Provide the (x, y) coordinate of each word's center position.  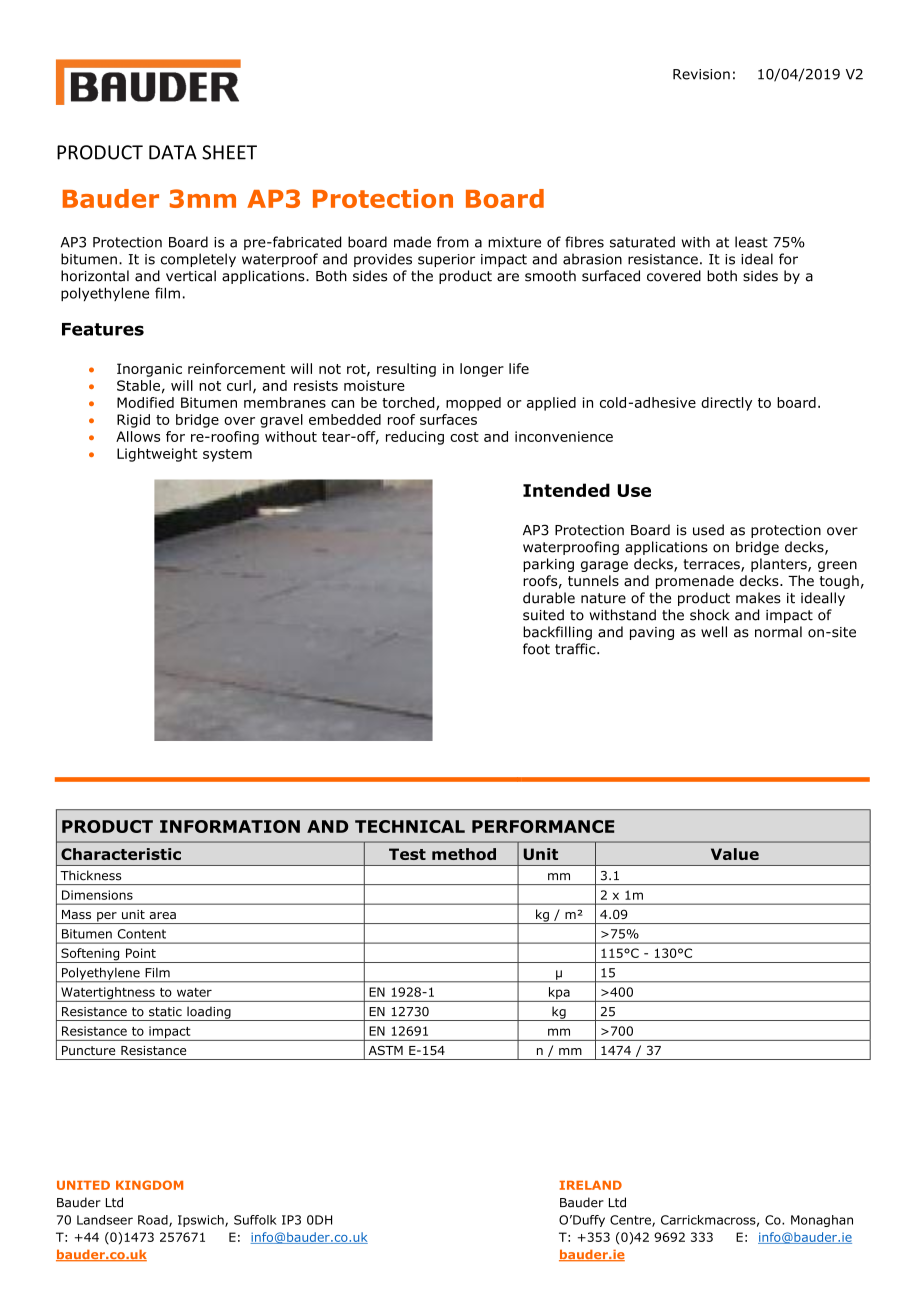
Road (154, 1221)
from (453, 242)
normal (778, 632)
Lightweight (157, 455)
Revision (701, 74)
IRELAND (590, 1185)
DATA (173, 152)
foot (536, 649)
